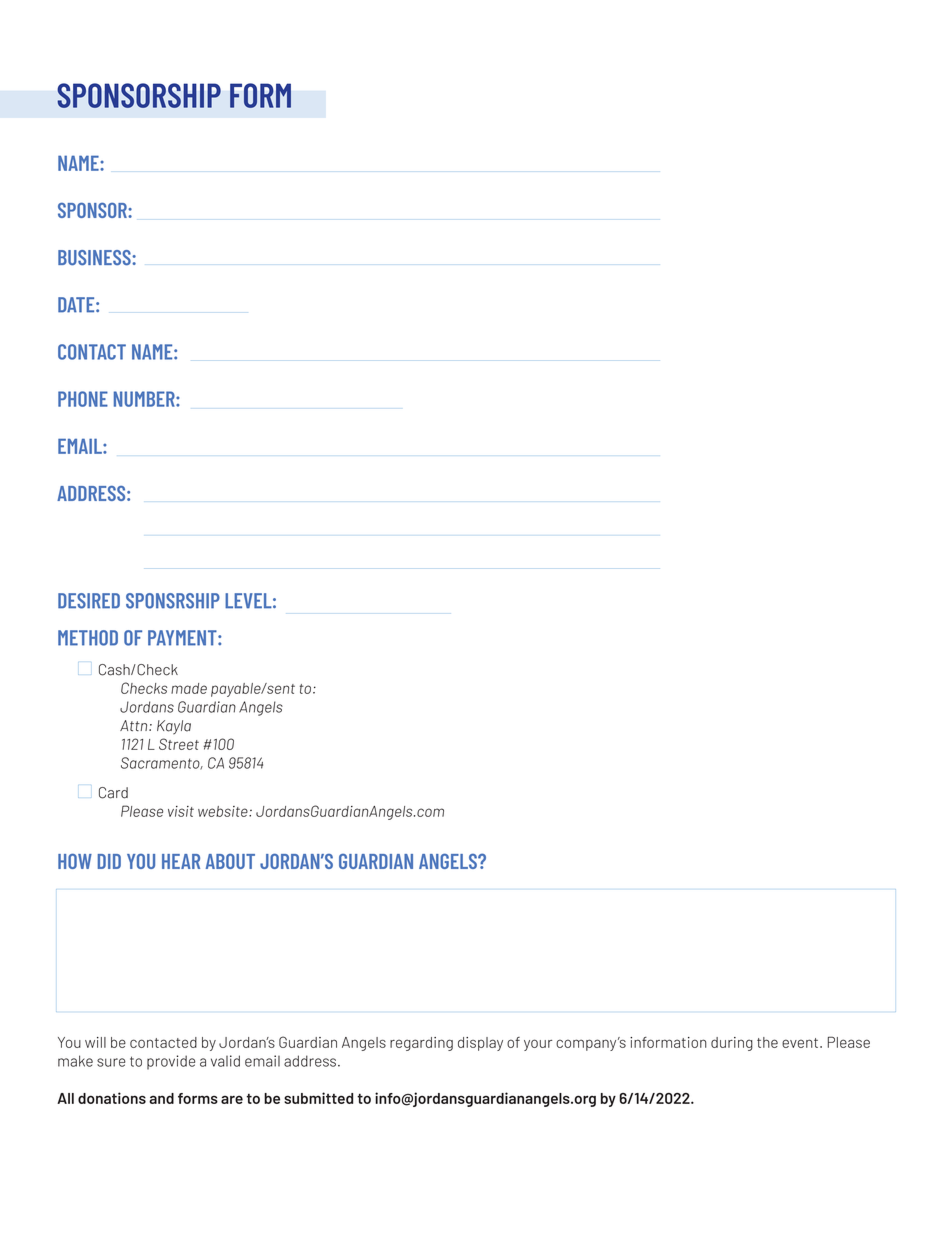 The width and height of the page is (952, 1233). What do you see at coordinates (171, 1062) in the page?
I see `provide` at bounding box center [171, 1062].
